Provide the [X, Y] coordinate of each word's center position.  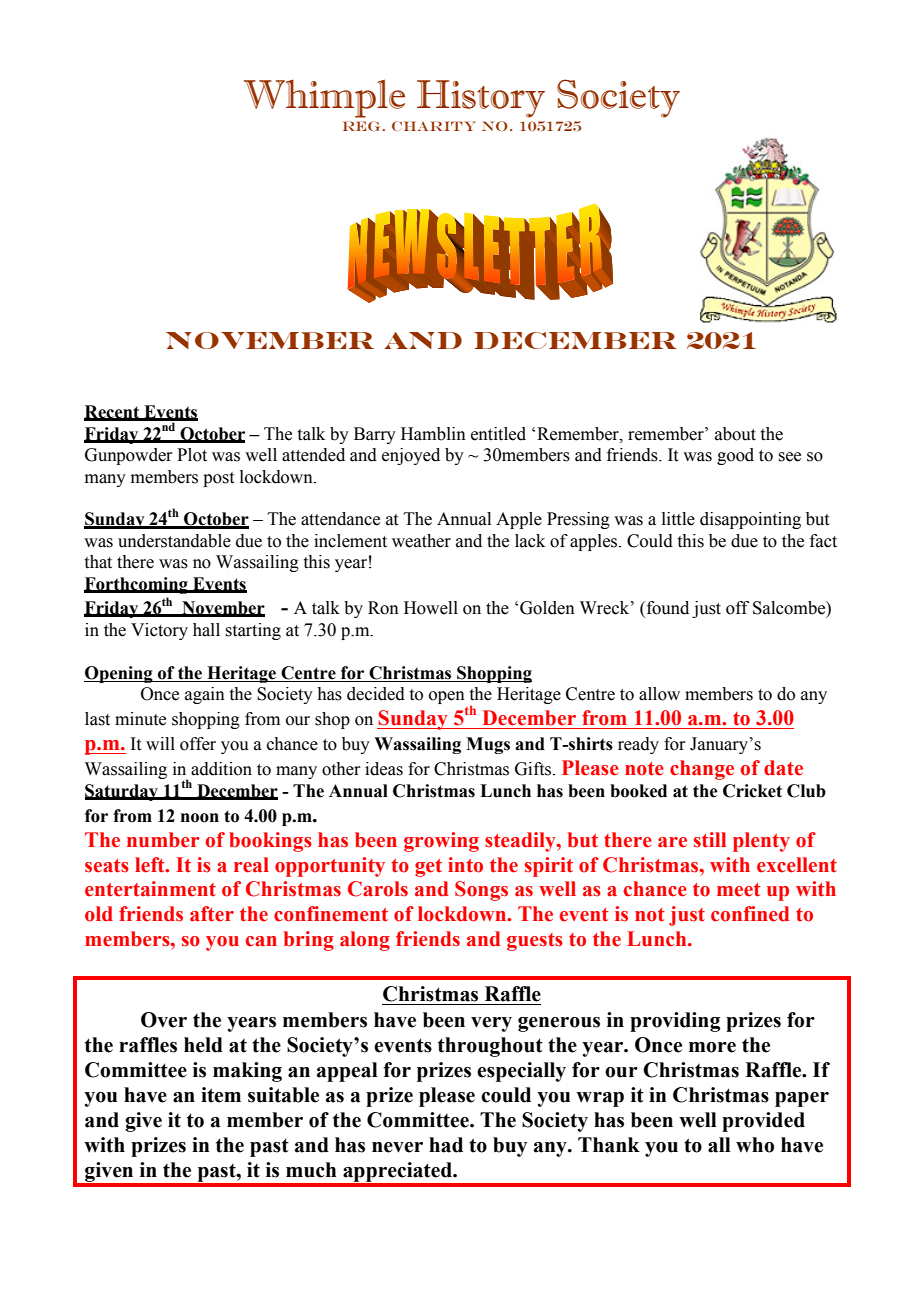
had [446, 1145]
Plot [192, 455]
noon [200, 818]
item [221, 1095]
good [735, 456]
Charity [434, 126]
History [481, 99]
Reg [363, 126]
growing [441, 842]
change [702, 770]
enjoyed [411, 456]
